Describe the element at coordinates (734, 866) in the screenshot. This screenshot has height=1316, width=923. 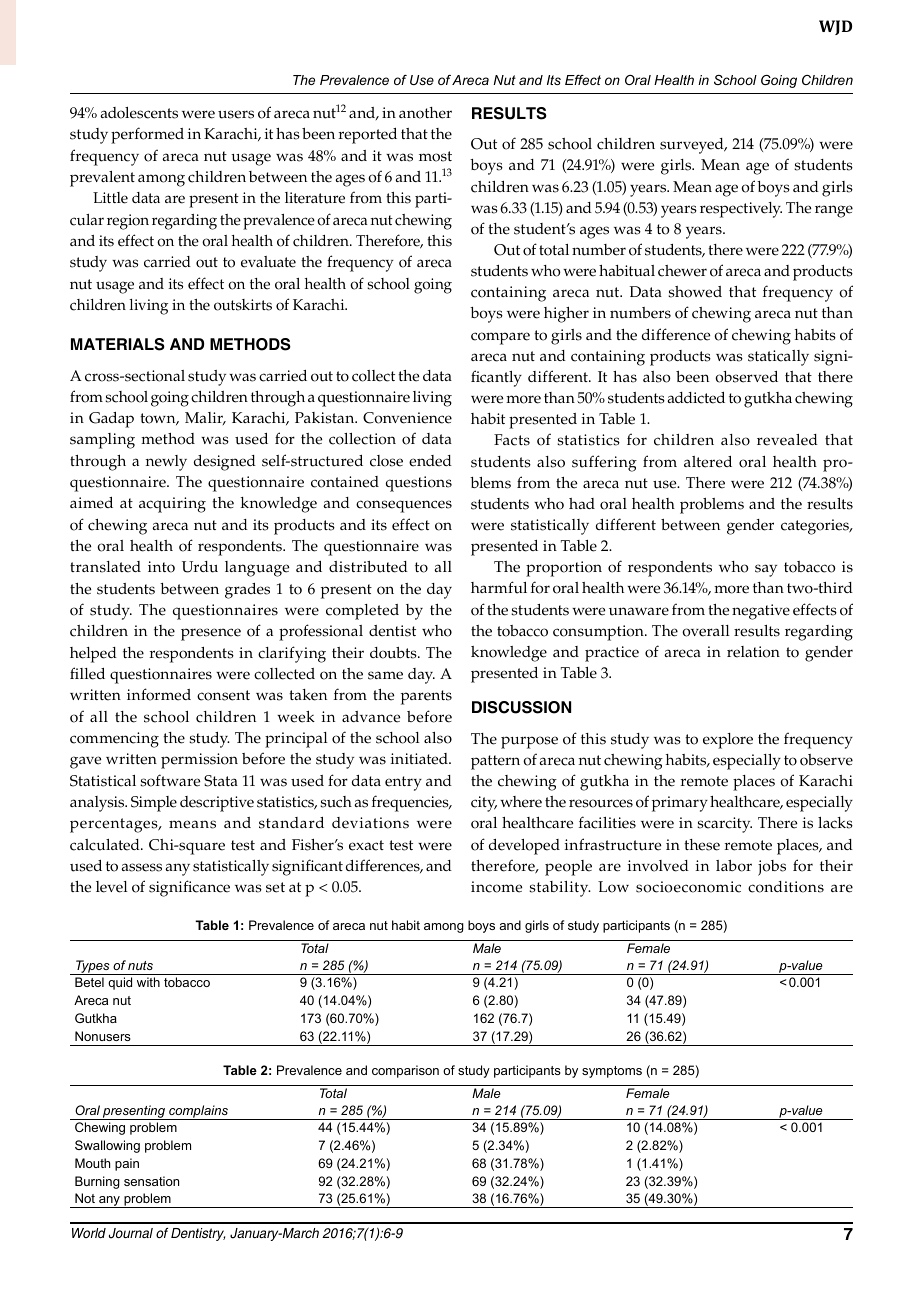
I see `labor` at that location.
